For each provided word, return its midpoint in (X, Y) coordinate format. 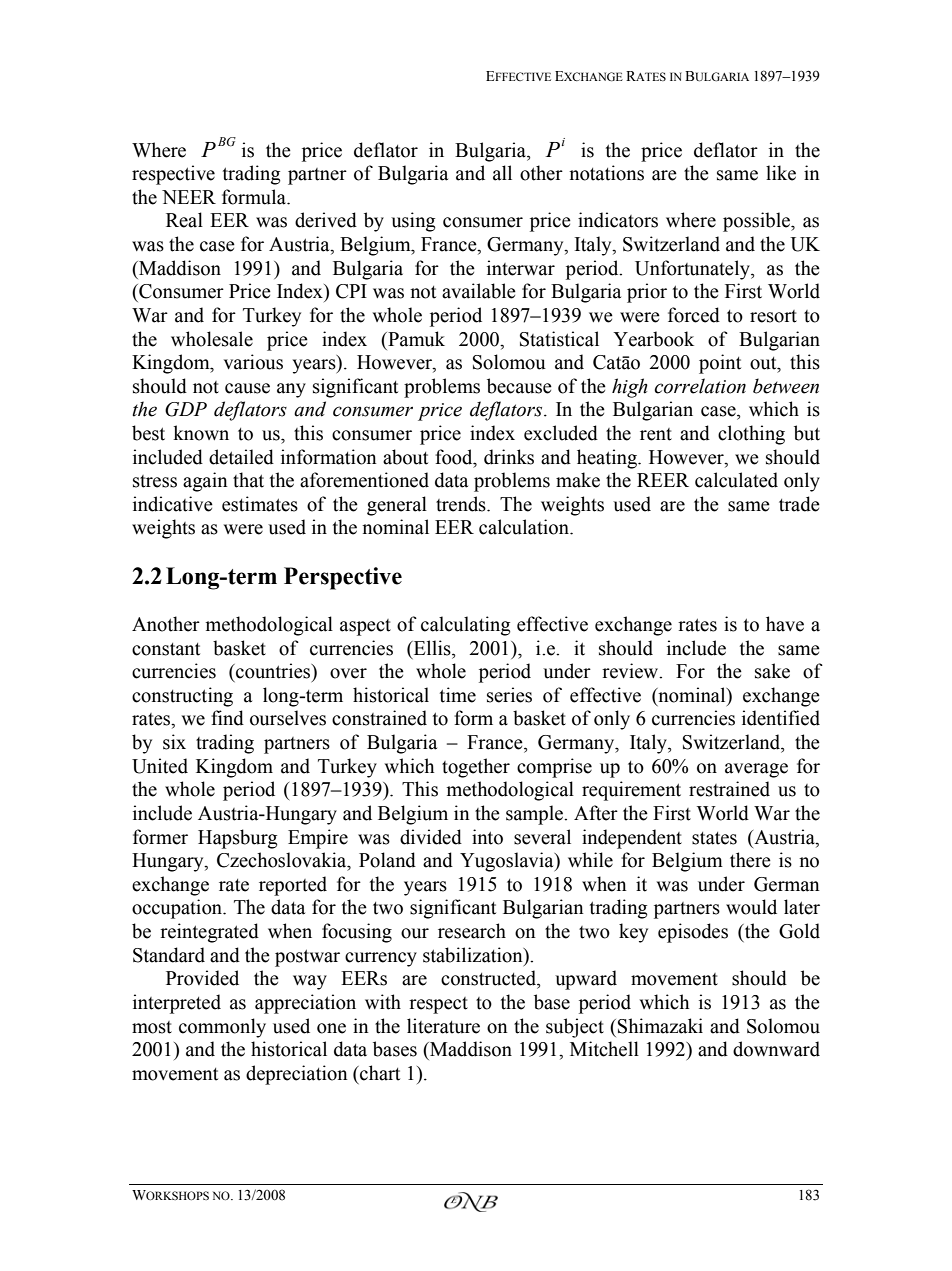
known (201, 433)
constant (166, 649)
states (714, 838)
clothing (751, 435)
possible (757, 222)
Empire (318, 839)
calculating (466, 626)
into (487, 837)
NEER (189, 197)
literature (443, 1026)
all (502, 173)
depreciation (297, 1075)
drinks (509, 457)
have (785, 624)
